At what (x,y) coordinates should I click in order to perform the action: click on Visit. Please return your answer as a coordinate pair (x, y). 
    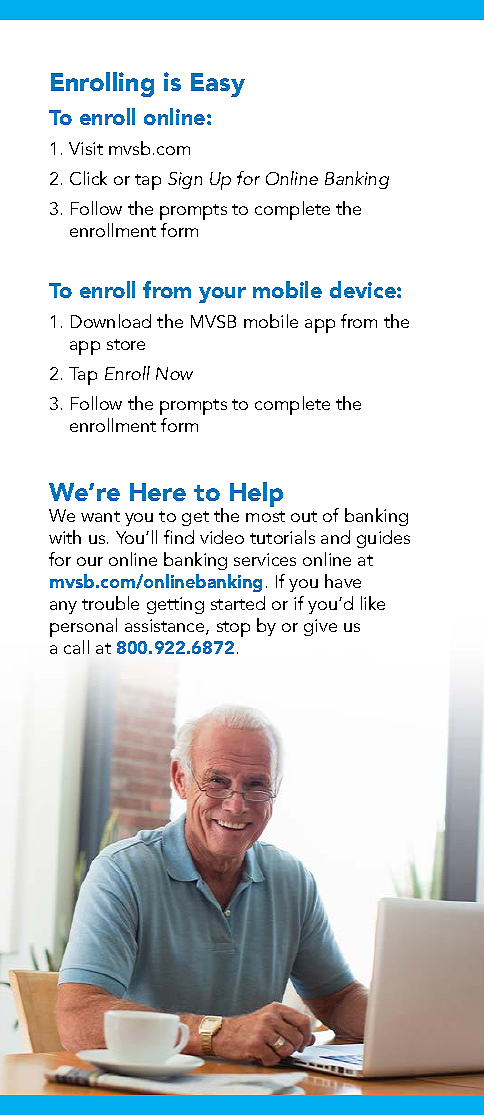
    Looking at the image, I should click on (86, 148).
